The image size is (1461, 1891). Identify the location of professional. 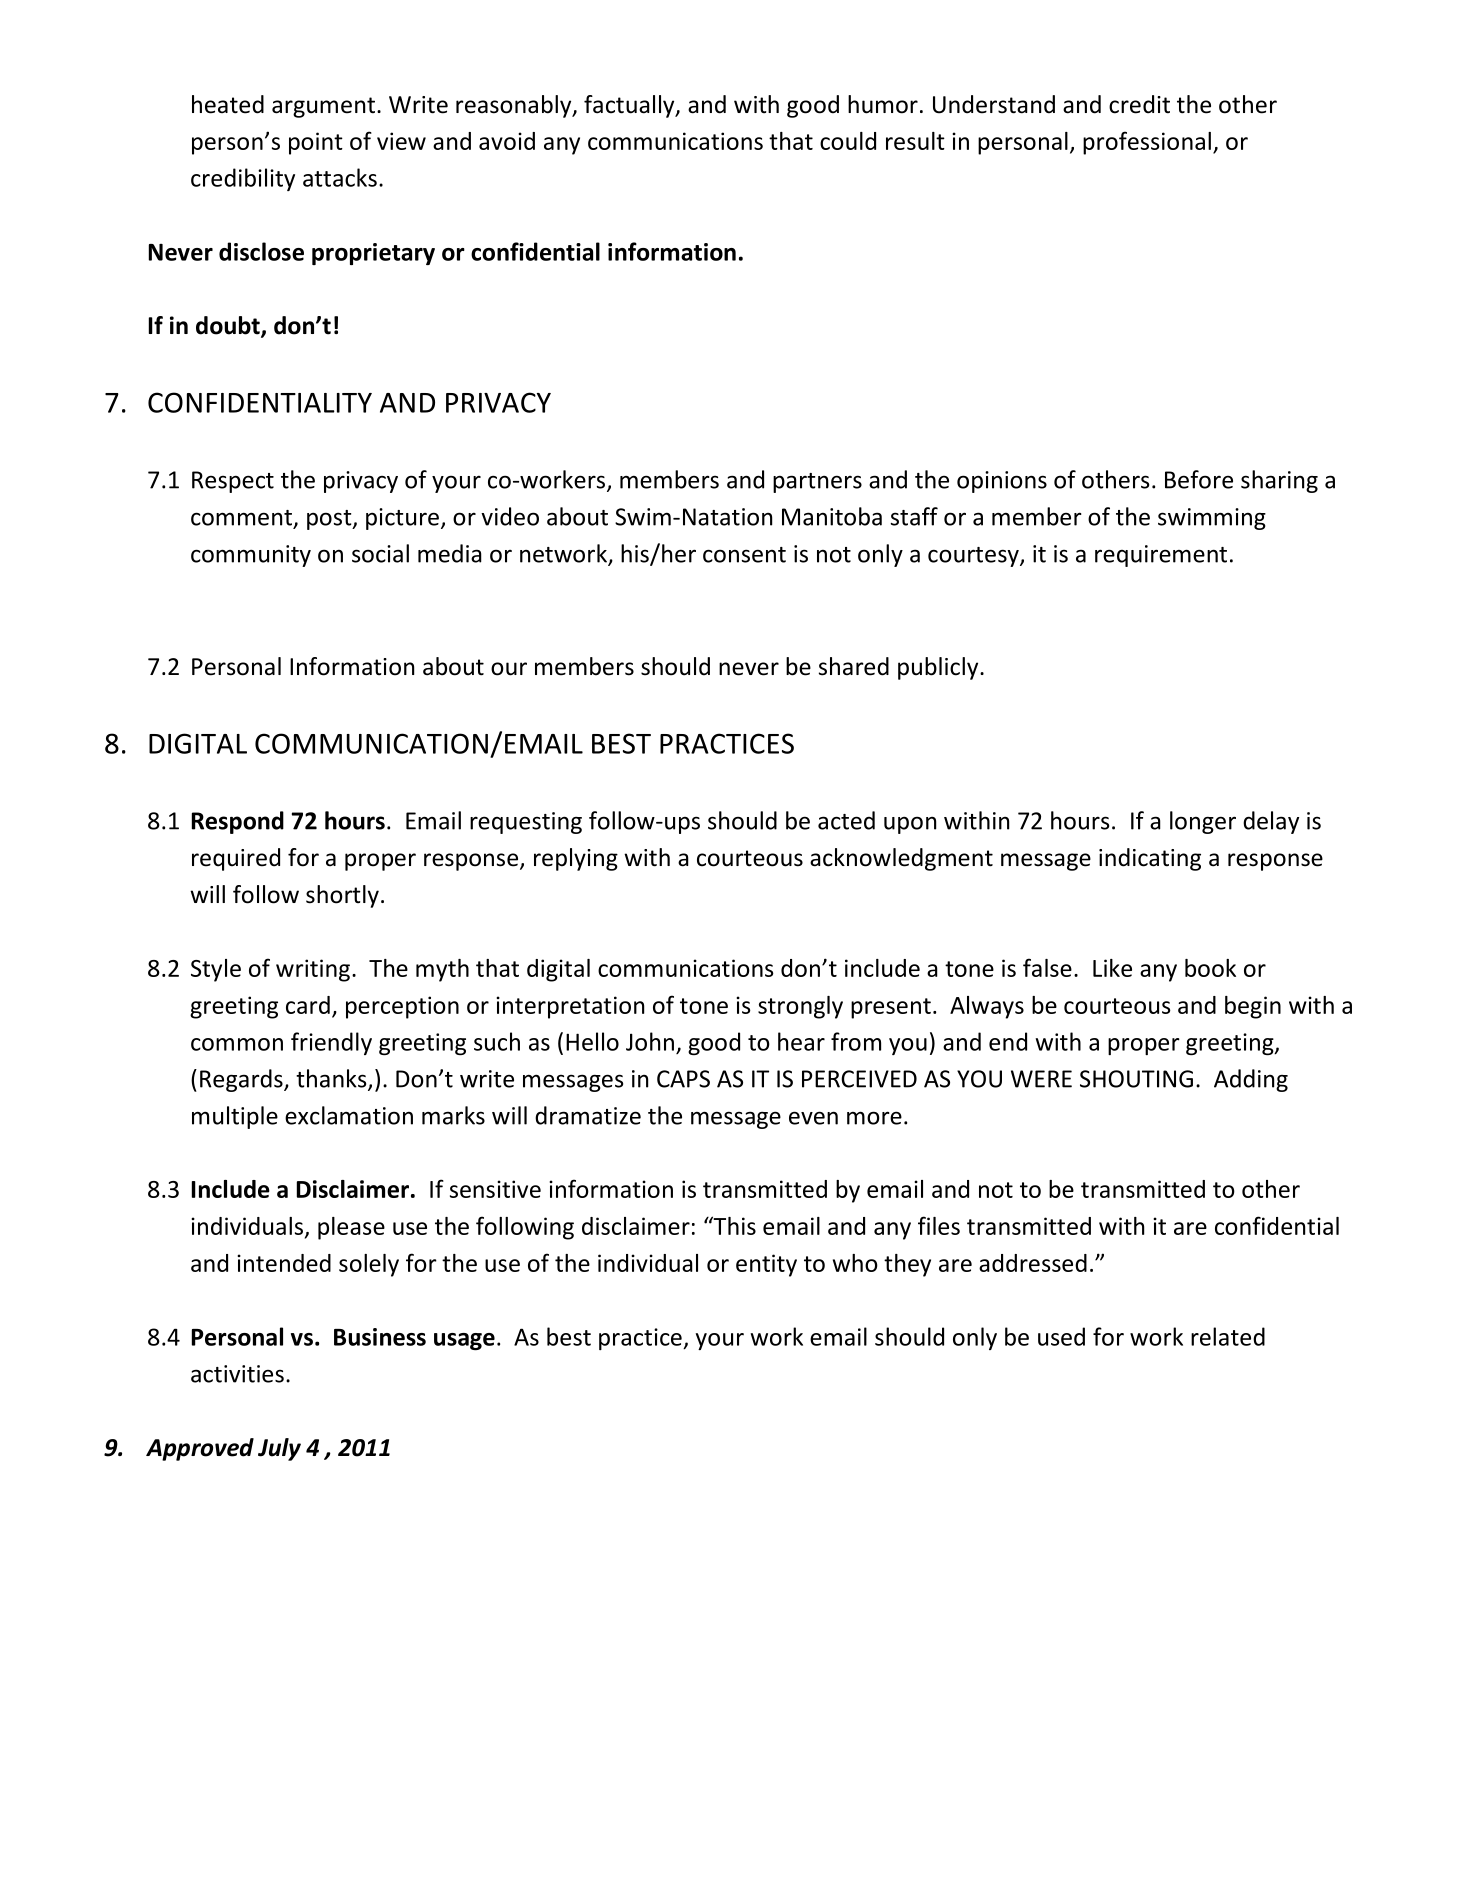
(1147, 143).
